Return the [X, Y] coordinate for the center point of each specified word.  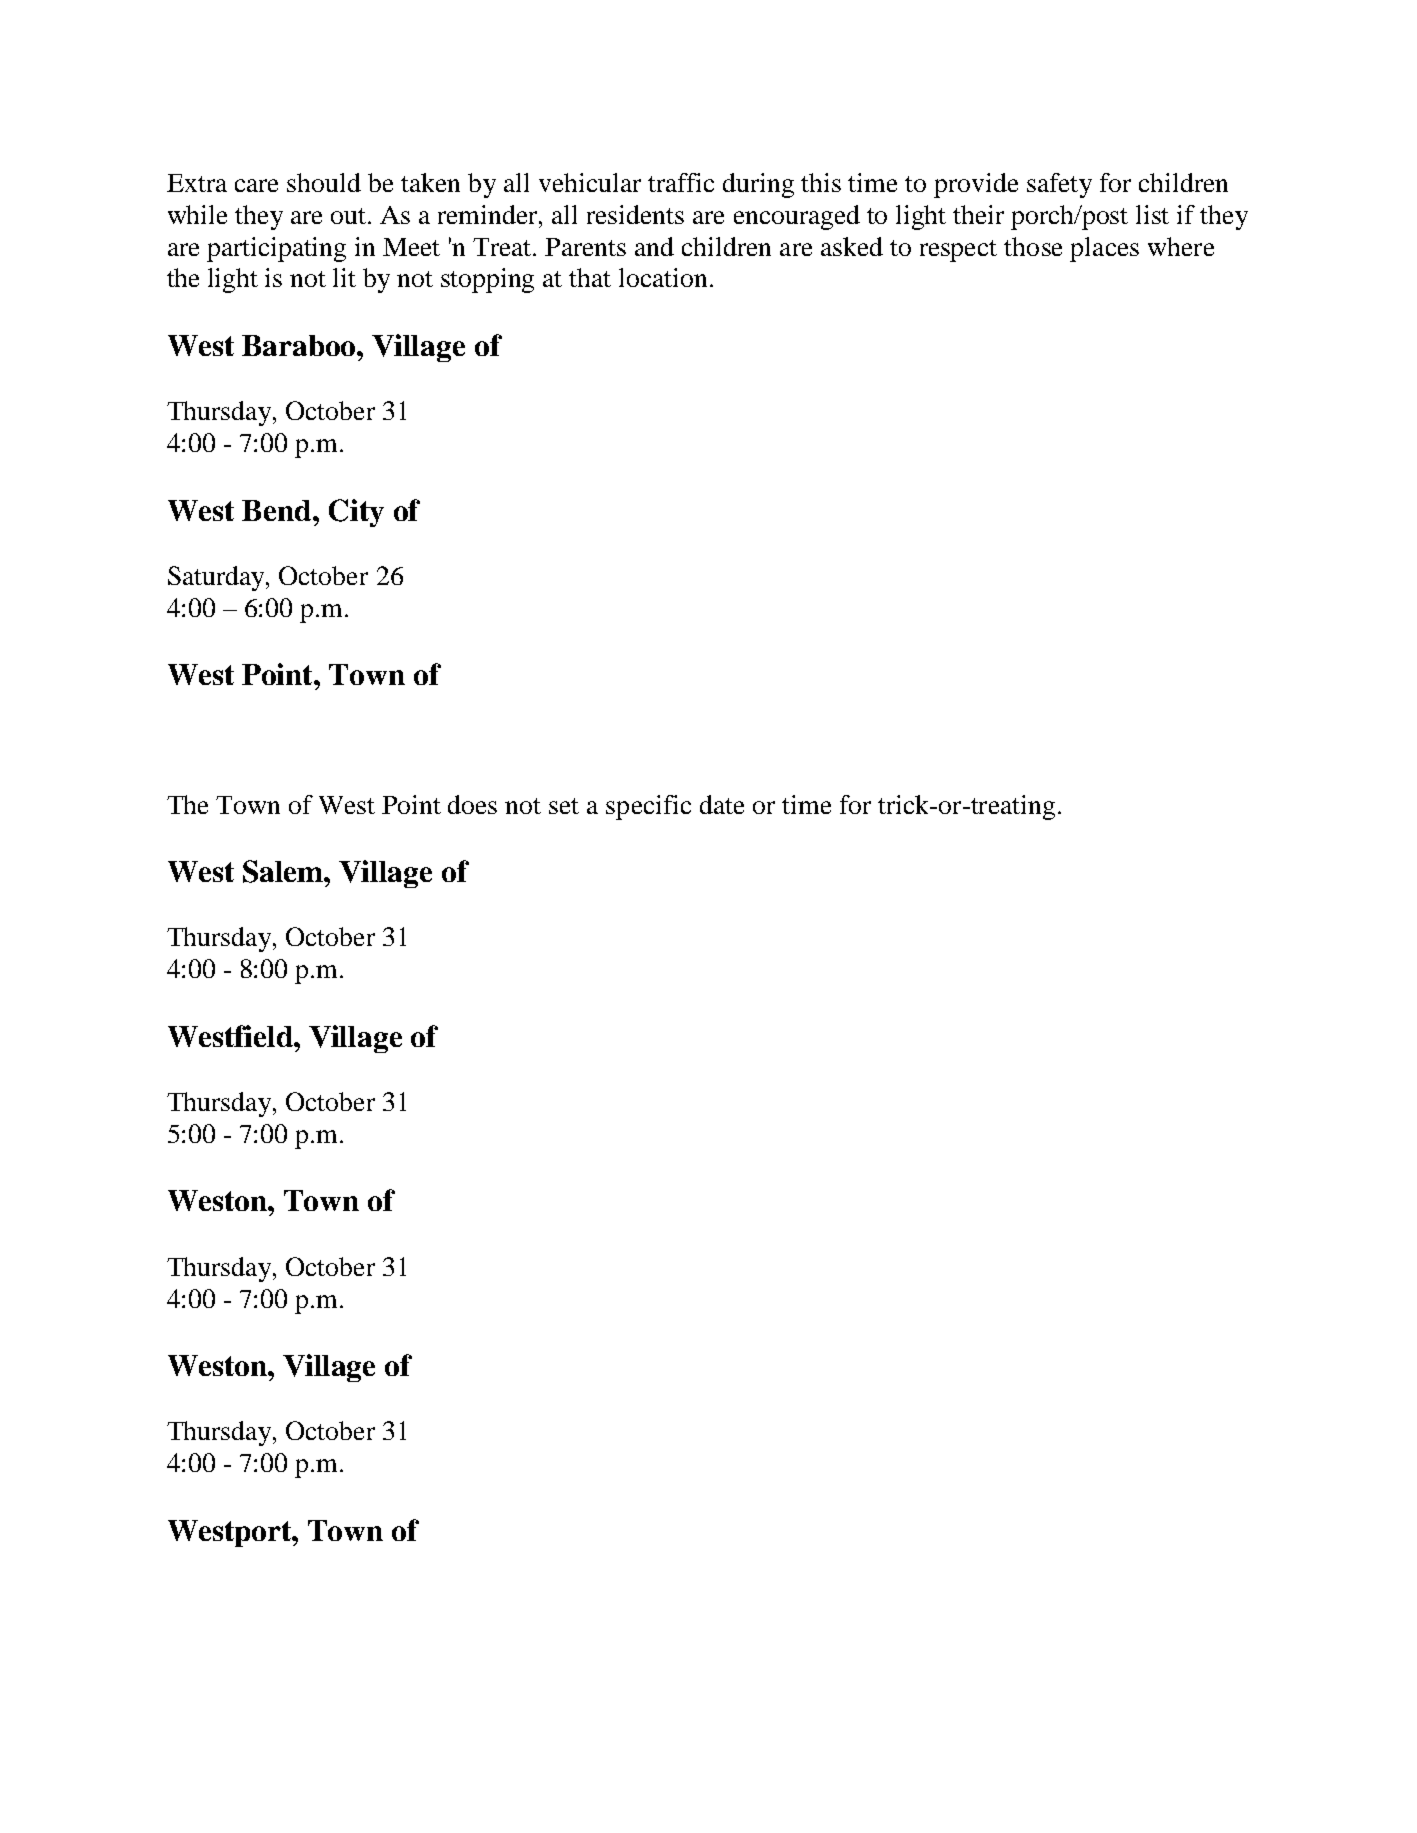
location [663, 277]
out [350, 216]
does [472, 804]
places [1104, 249]
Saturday [217, 578]
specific [648, 807]
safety [1059, 185]
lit [344, 277]
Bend [278, 510]
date [722, 804]
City [356, 513]
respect [958, 251]
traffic [681, 182]
